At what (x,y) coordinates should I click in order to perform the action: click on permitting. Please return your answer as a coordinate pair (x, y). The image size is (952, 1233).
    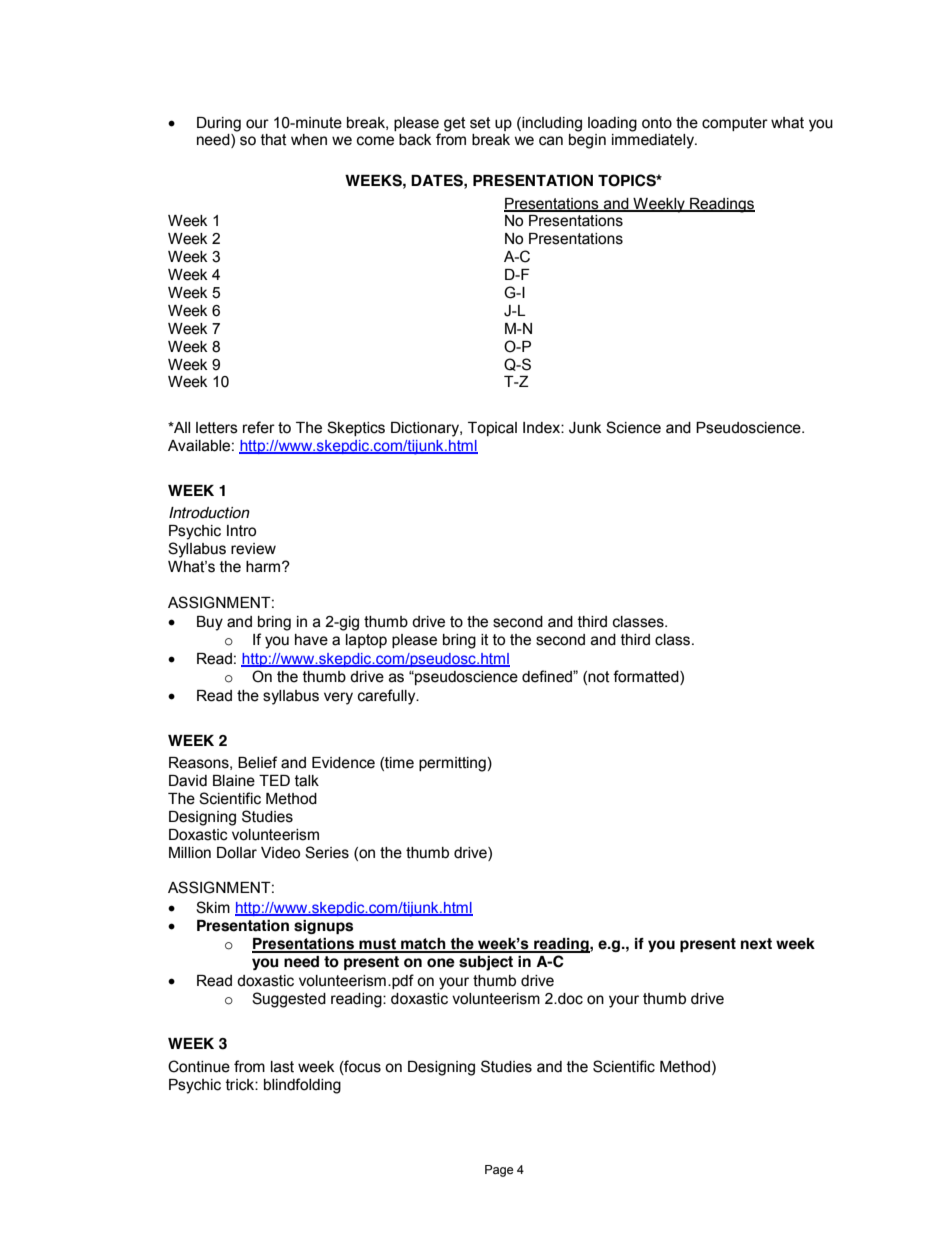
    Looking at the image, I should click on (452, 764).
